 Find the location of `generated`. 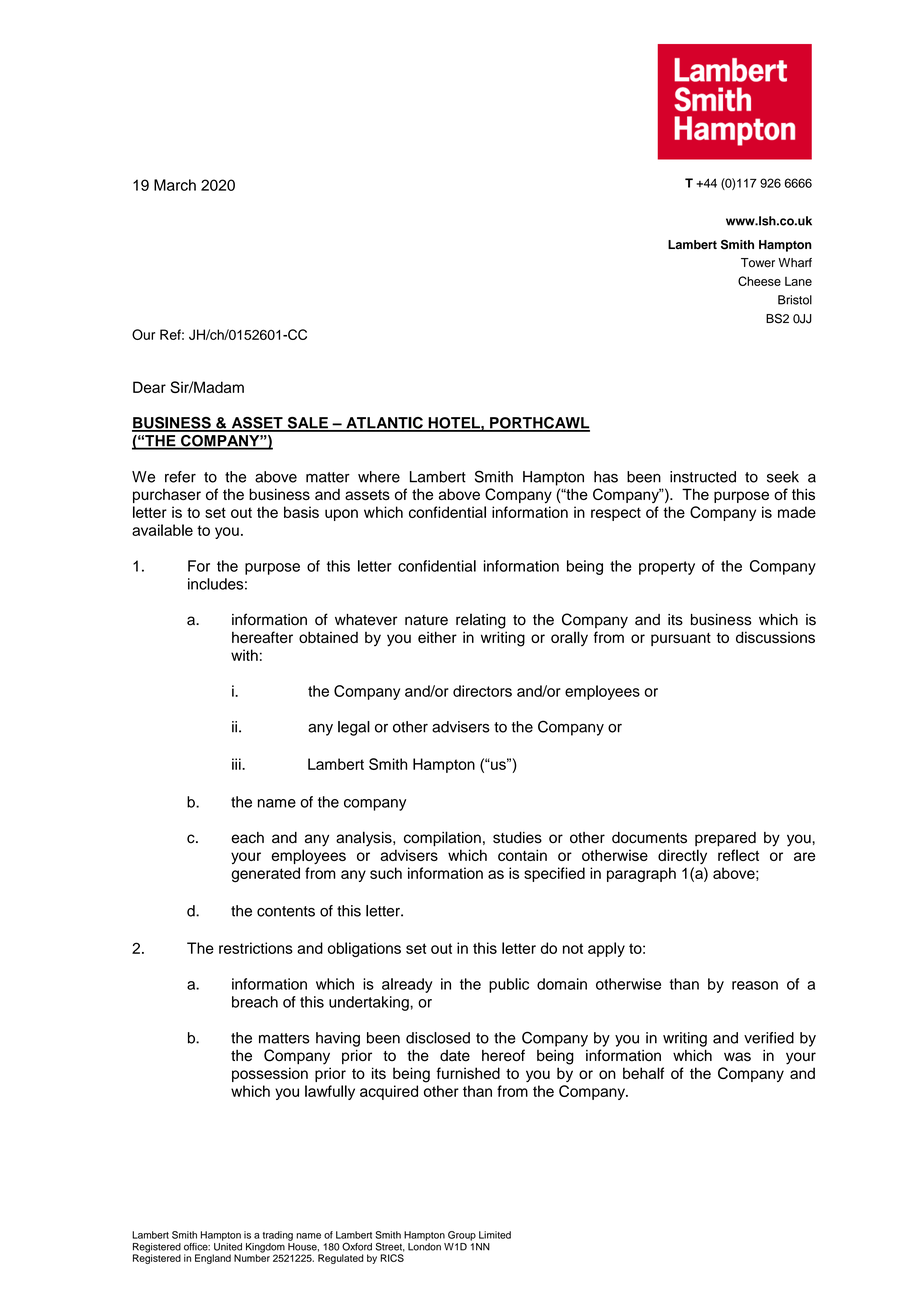

generated is located at coordinates (265, 875).
